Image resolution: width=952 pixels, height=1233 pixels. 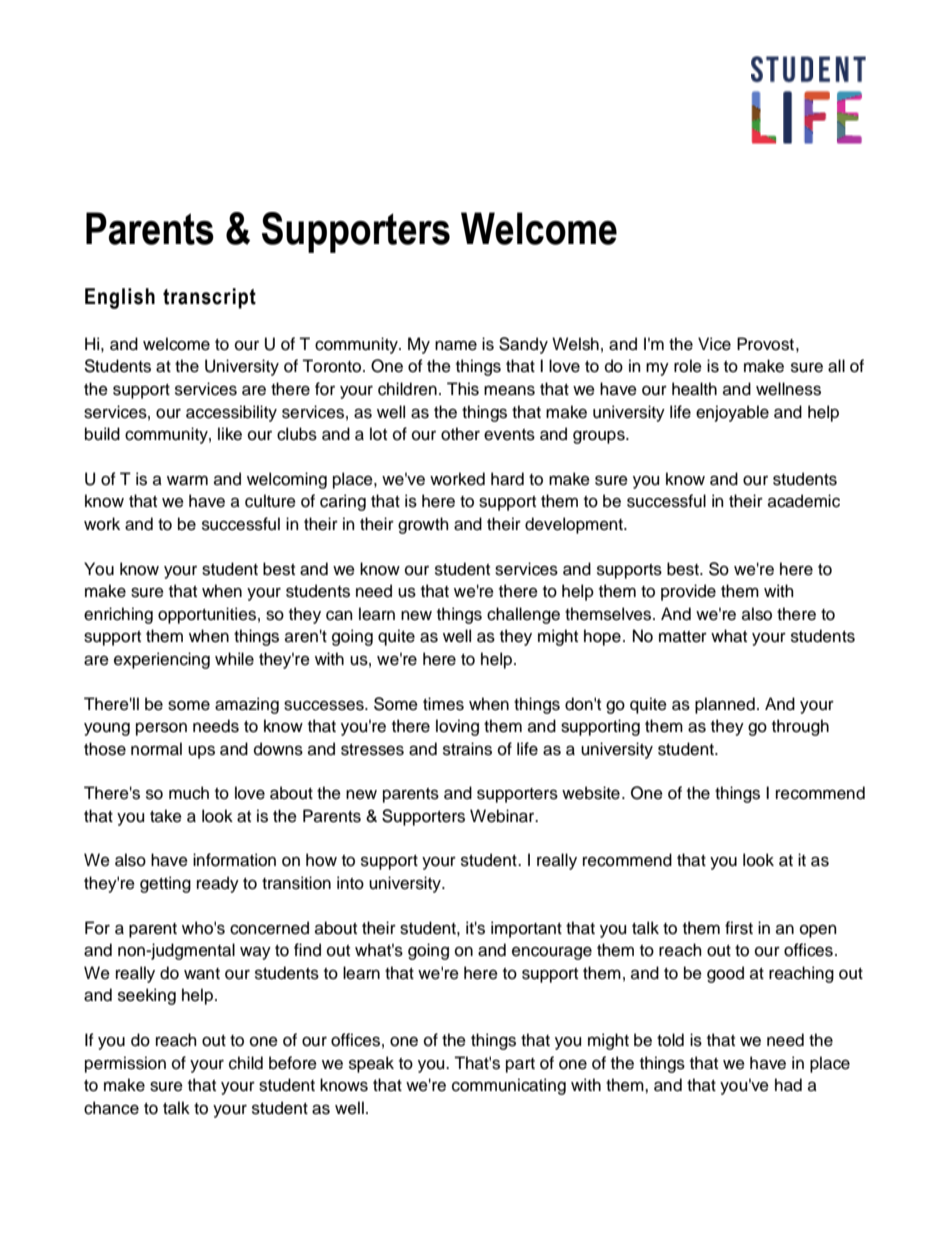 I want to click on communicating, so click(x=509, y=1086).
